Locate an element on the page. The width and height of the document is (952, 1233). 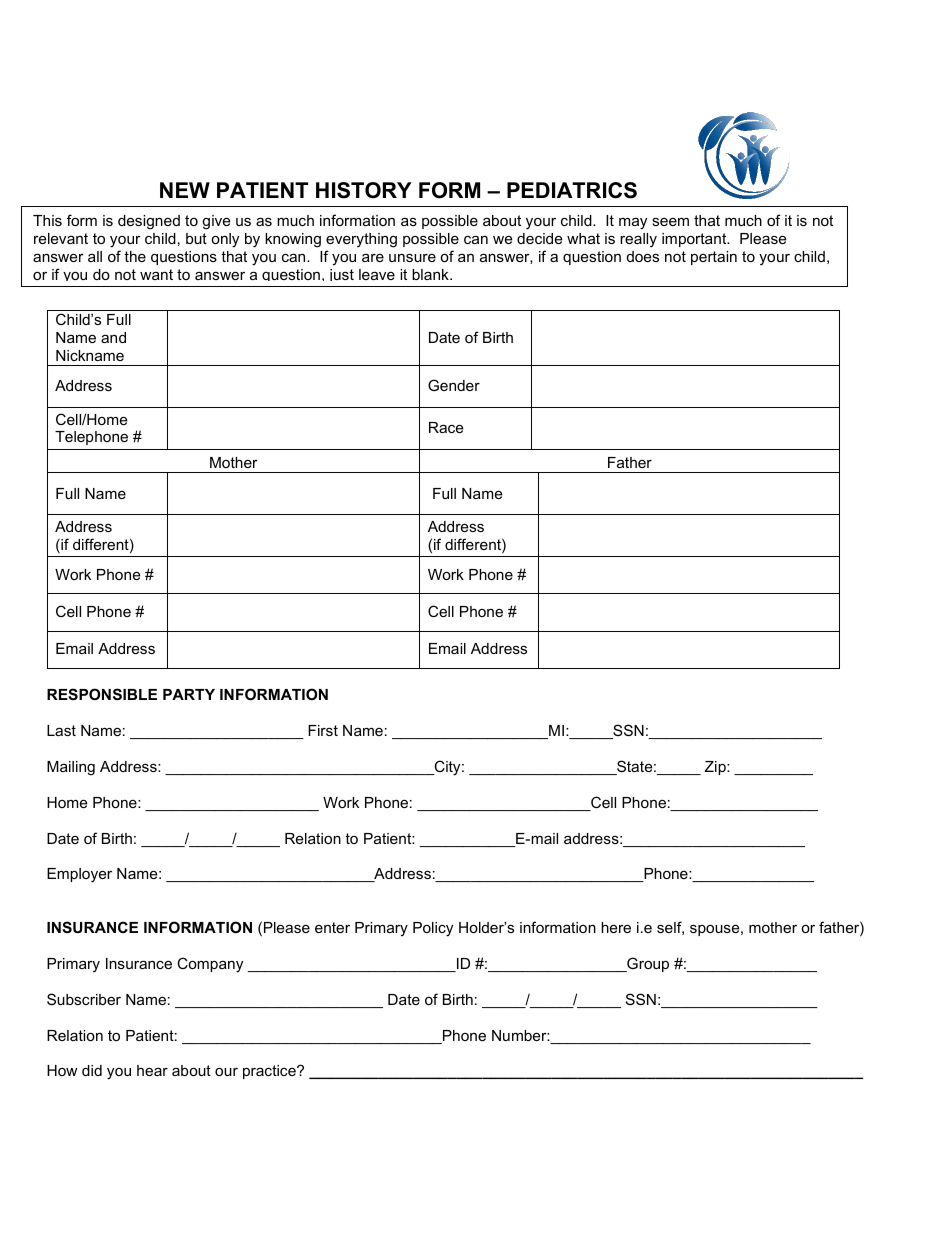
Race is located at coordinates (446, 427).
